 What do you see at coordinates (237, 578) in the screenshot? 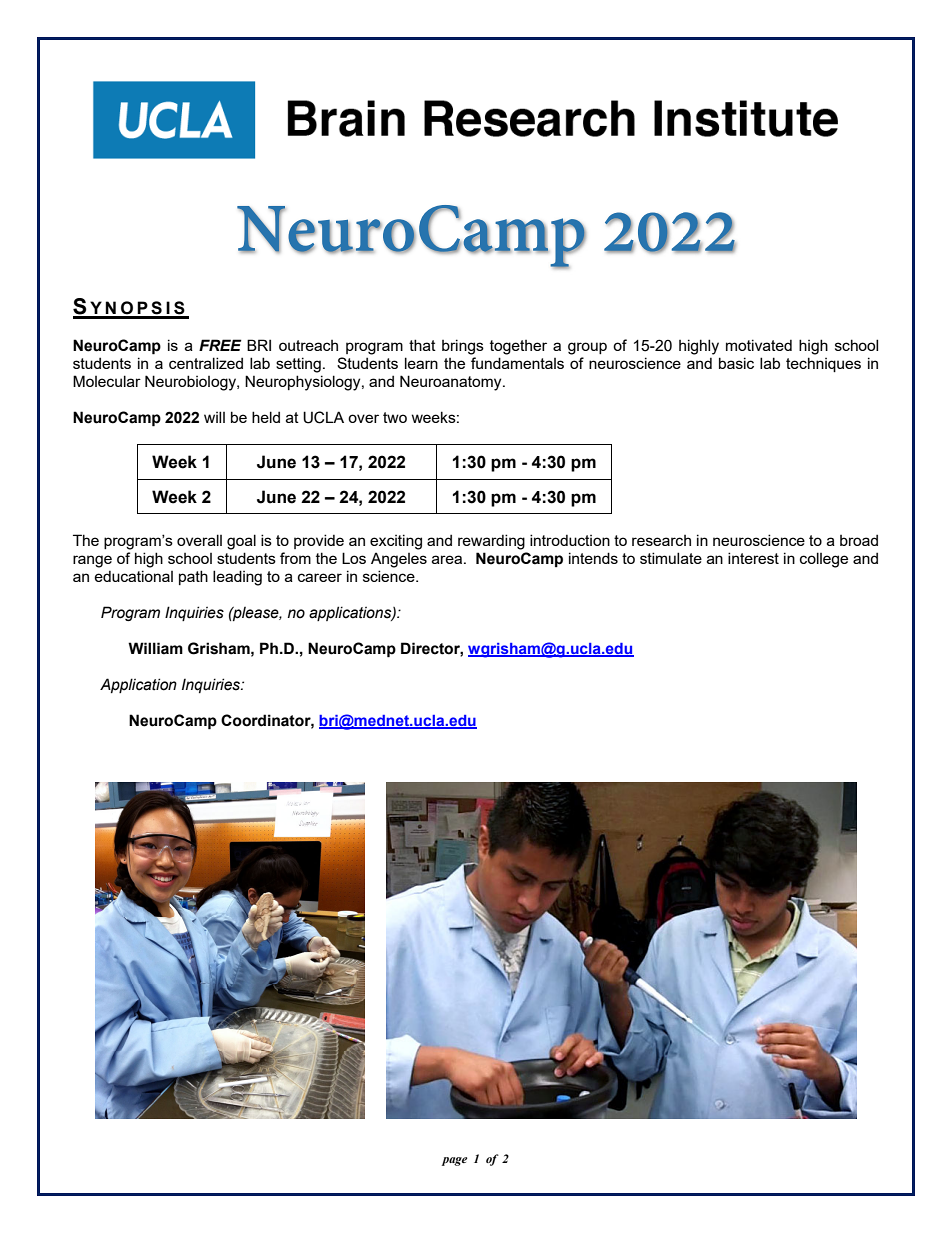
I see `leading` at bounding box center [237, 578].
